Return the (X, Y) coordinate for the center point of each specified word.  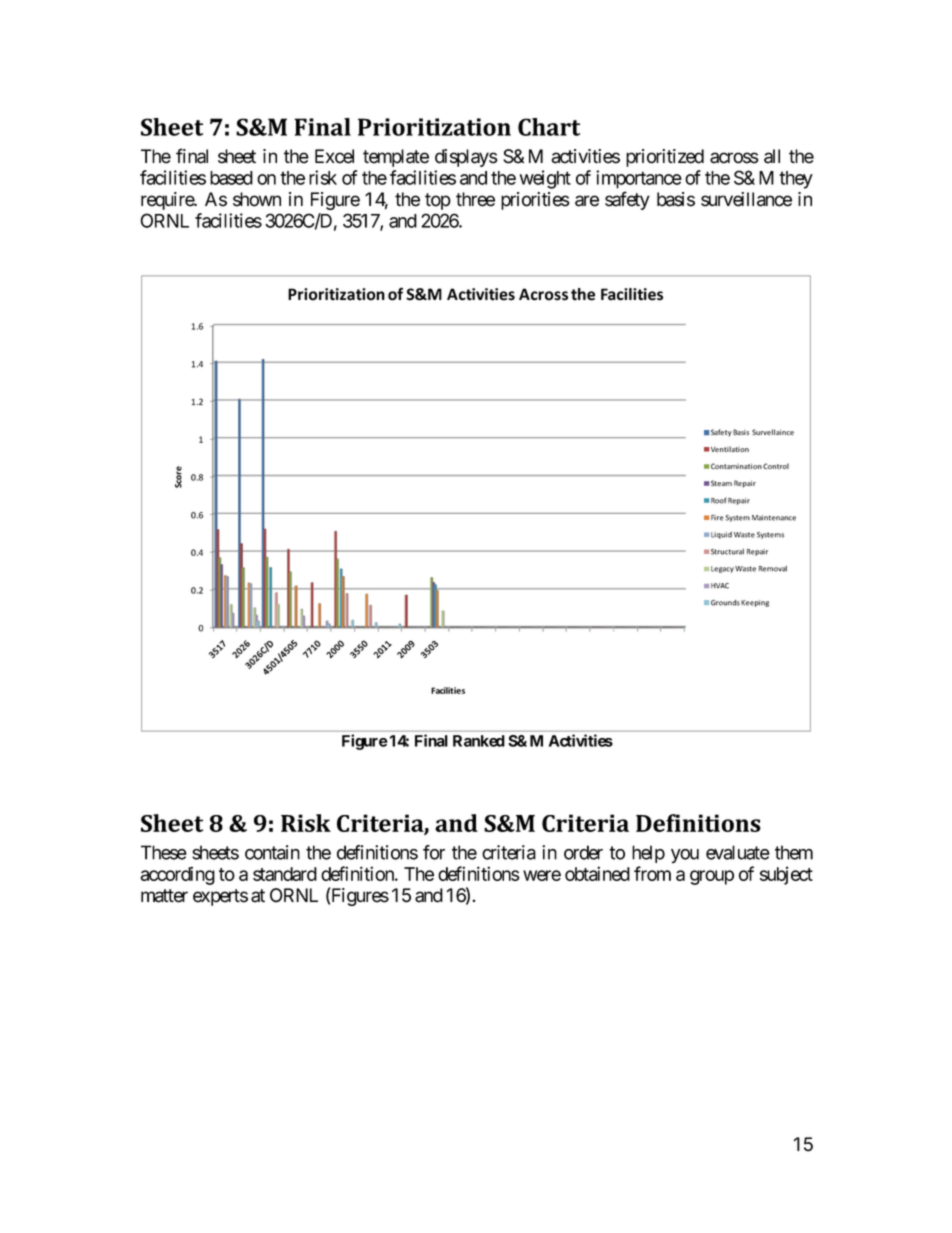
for (434, 852)
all (772, 156)
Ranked (479, 741)
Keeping (755, 603)
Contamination (736, 466)
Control (776, 466)
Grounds (725, 603)
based (231, 178)
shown (257, 199)
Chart (549, 127)
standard (285, 874)
